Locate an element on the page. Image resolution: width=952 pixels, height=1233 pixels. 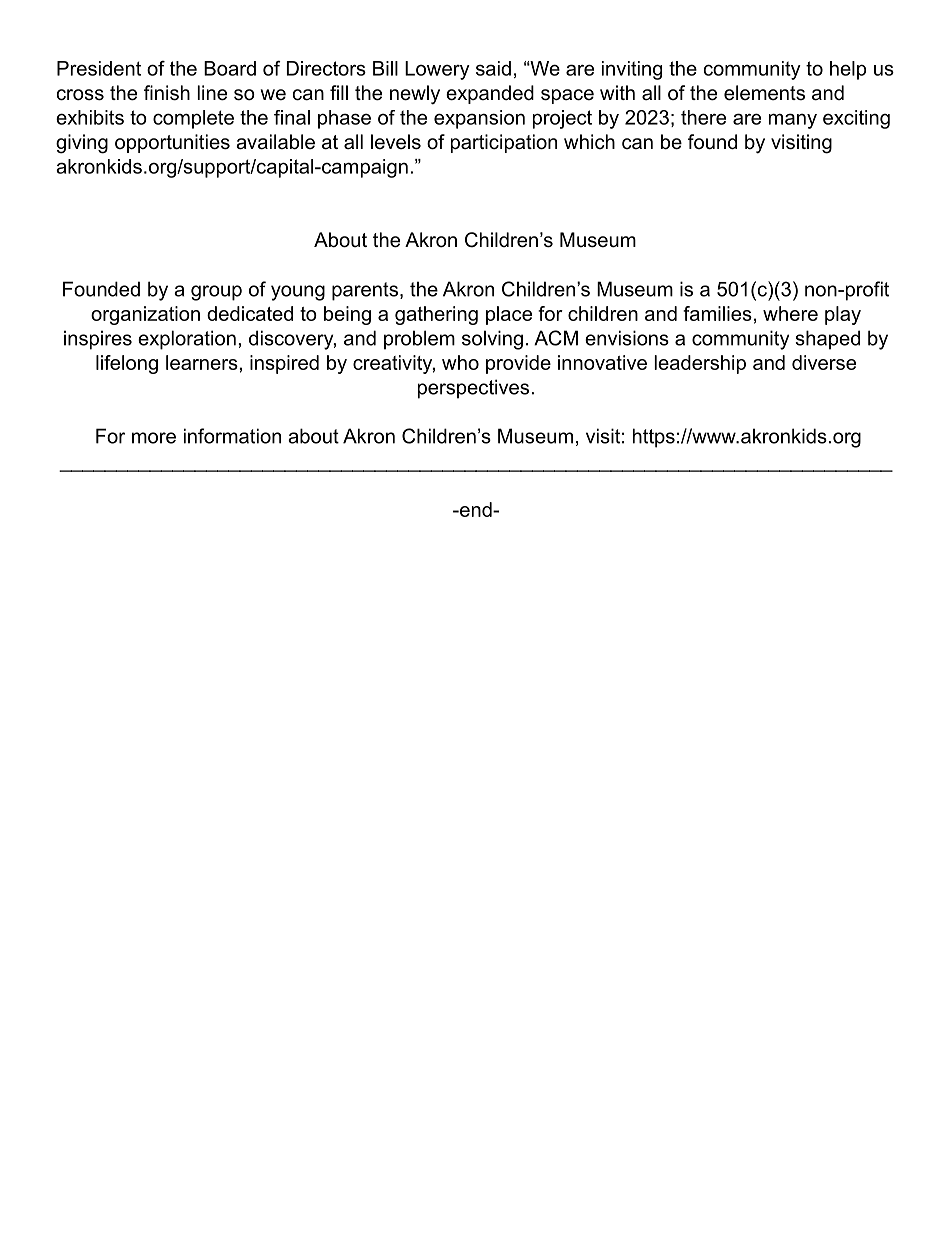
organization is located at coordinates (145, 315).
